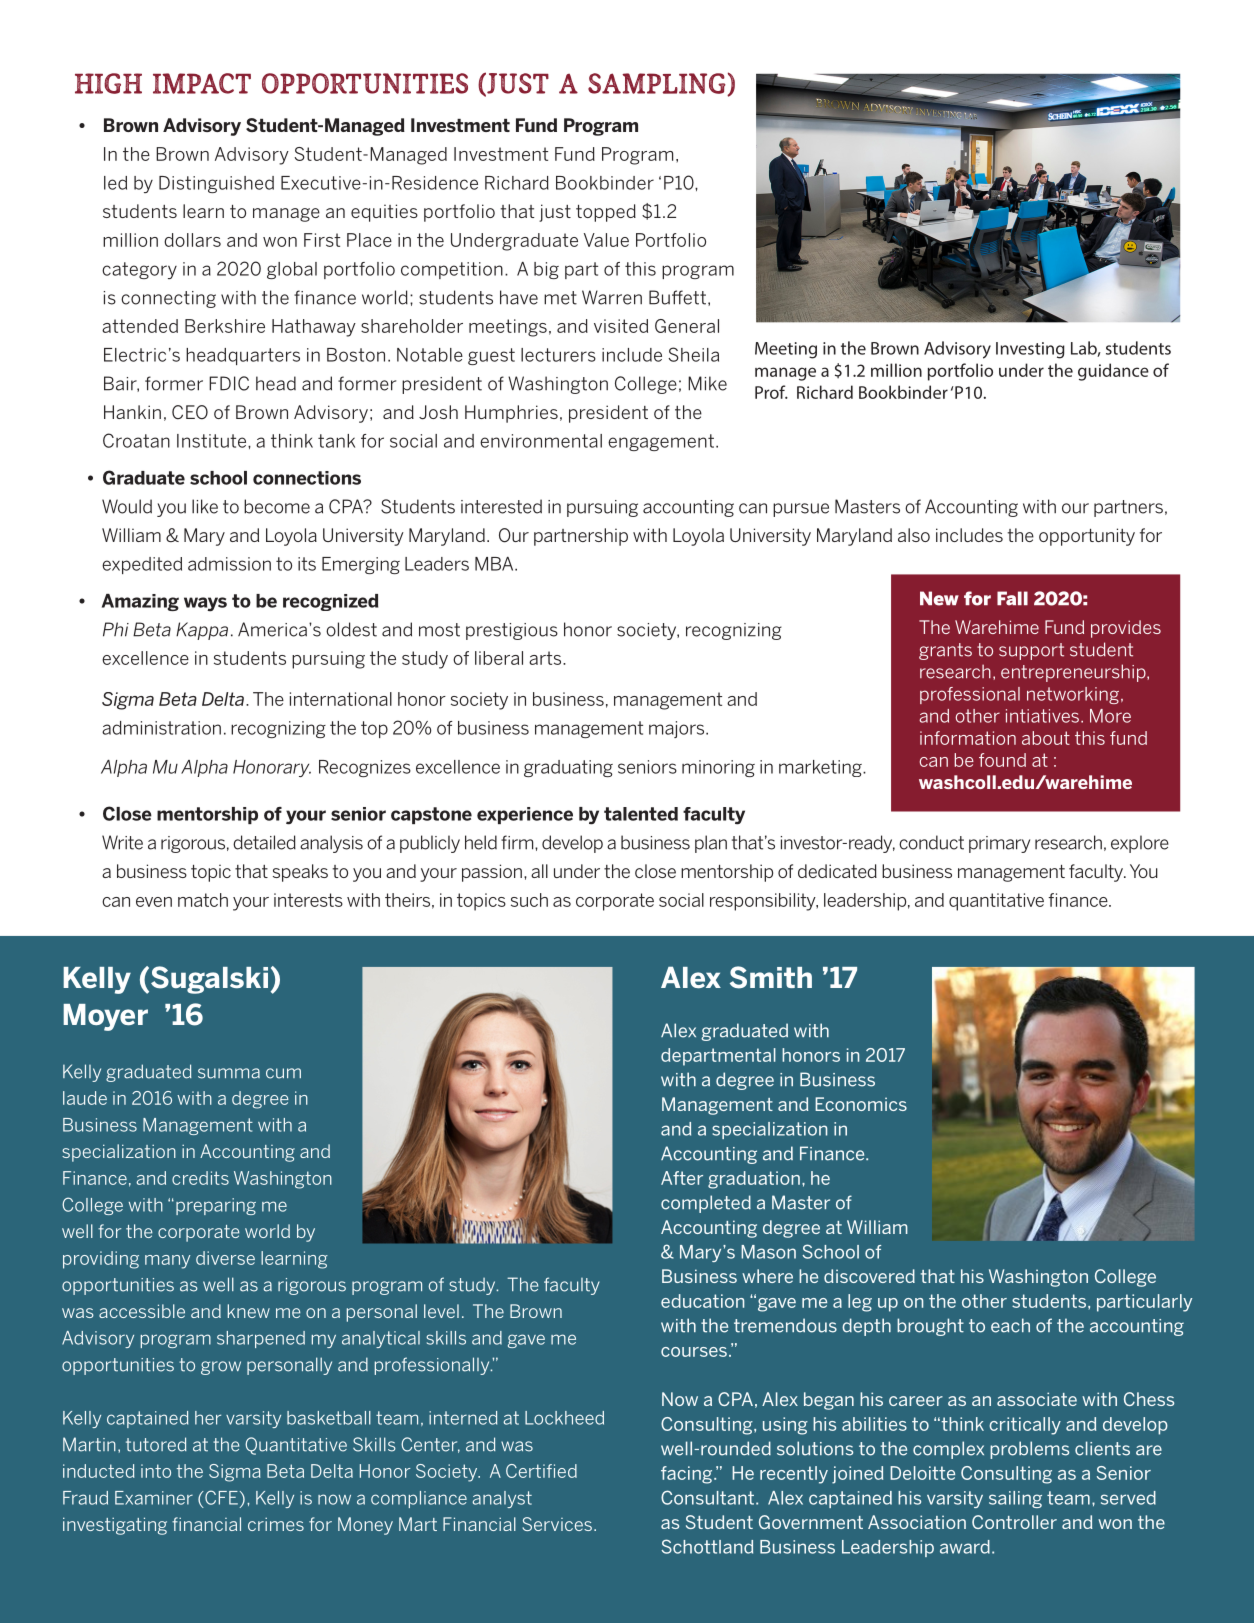 The width and height of the page is (1254, 1623). What do you see at coordinates (682, 1178) in the page?
I see `After` at bounding box center [682, 1178].
